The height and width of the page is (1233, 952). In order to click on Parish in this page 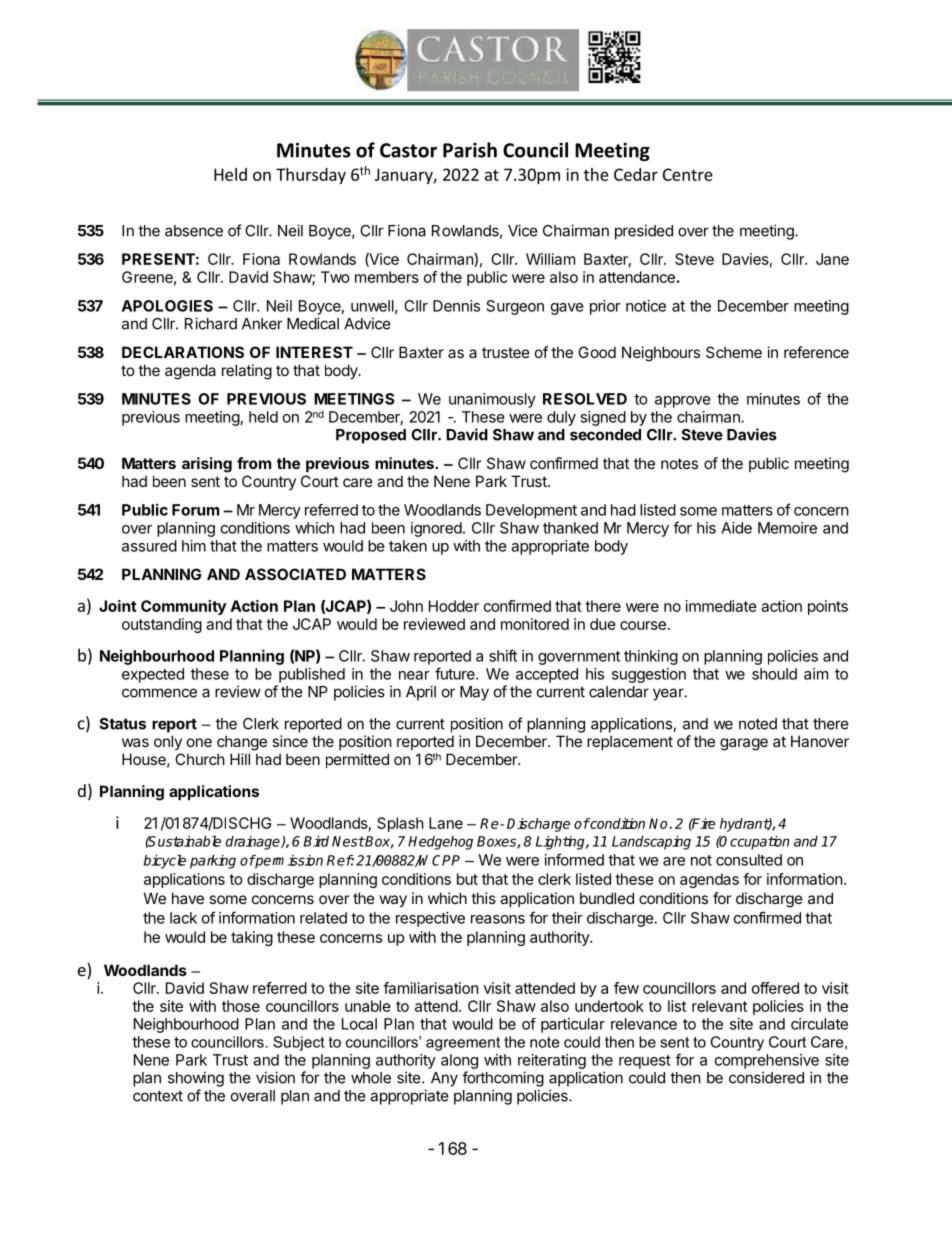, I will do `click(470, 150)`.
